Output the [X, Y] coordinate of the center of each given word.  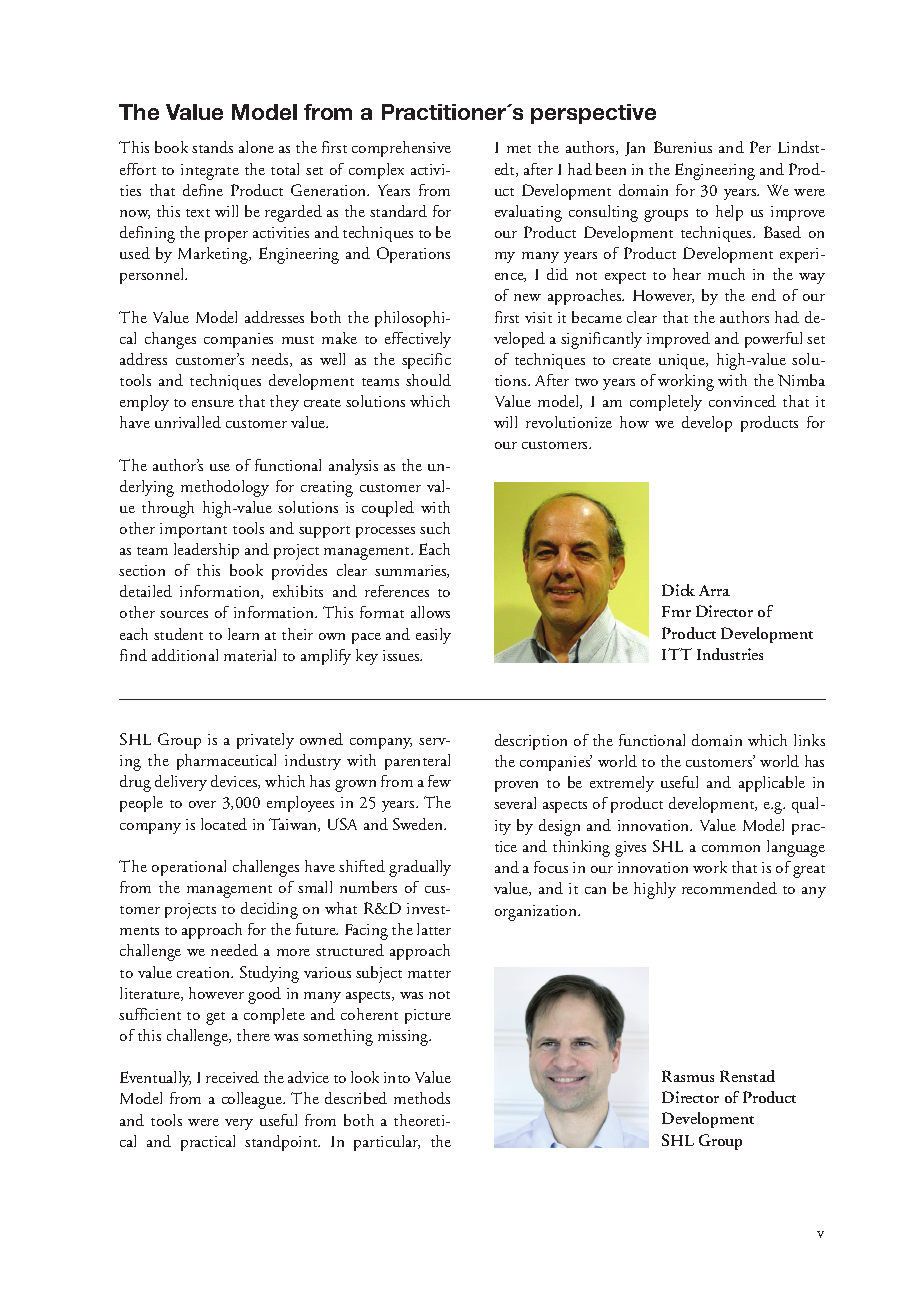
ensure [213, 403]
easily [433, 636]
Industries [730, 654]
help [729, 213]
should [428, 380]
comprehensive [401, 149]
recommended [729, 888]
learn [243, 634]
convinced [742, 401]
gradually [420, 868]
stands [212, 147]
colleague [253, 1100]
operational [189, 868]
